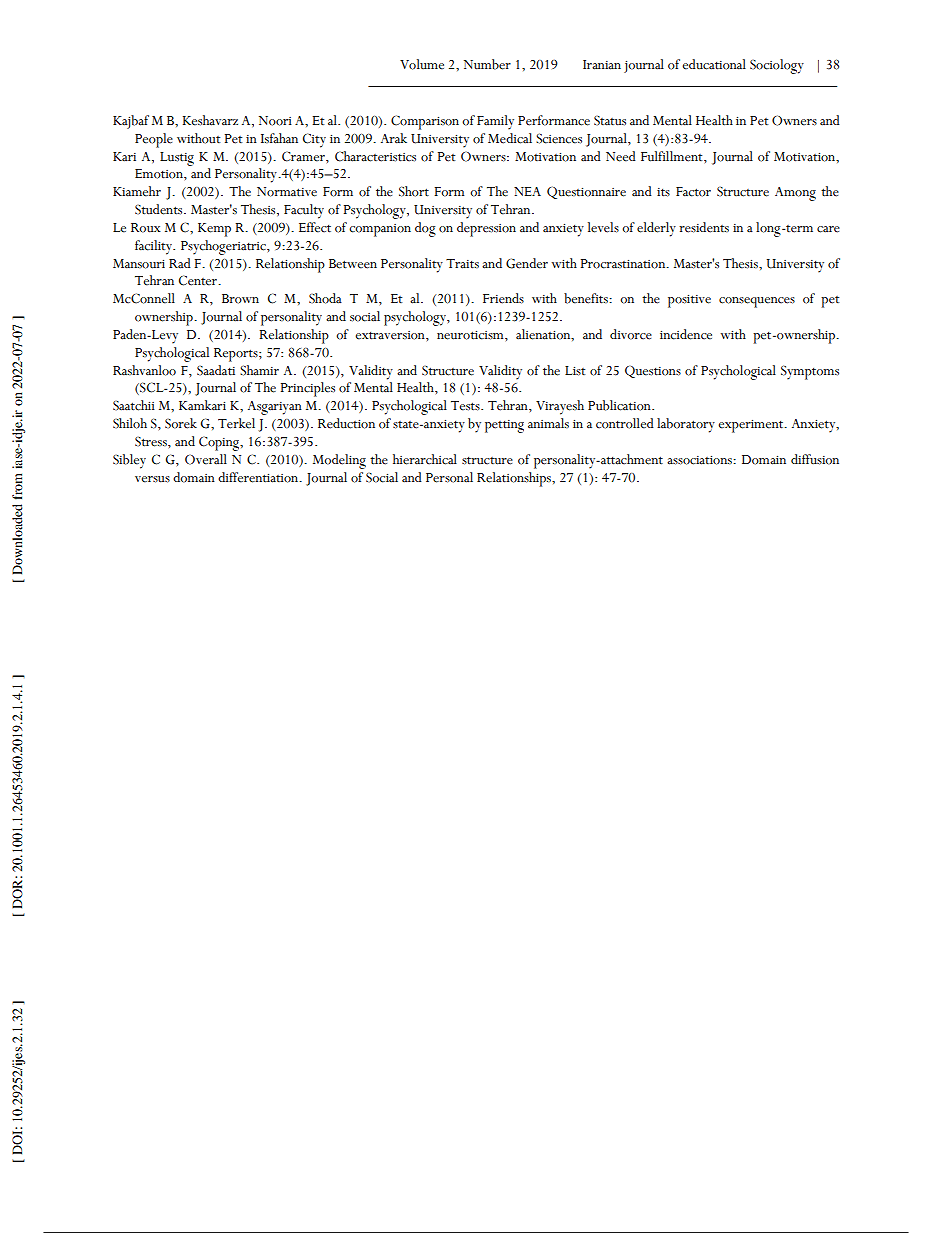 The height and width of the image is (1233, 952). I want to click on Among, so click(795, 194).
